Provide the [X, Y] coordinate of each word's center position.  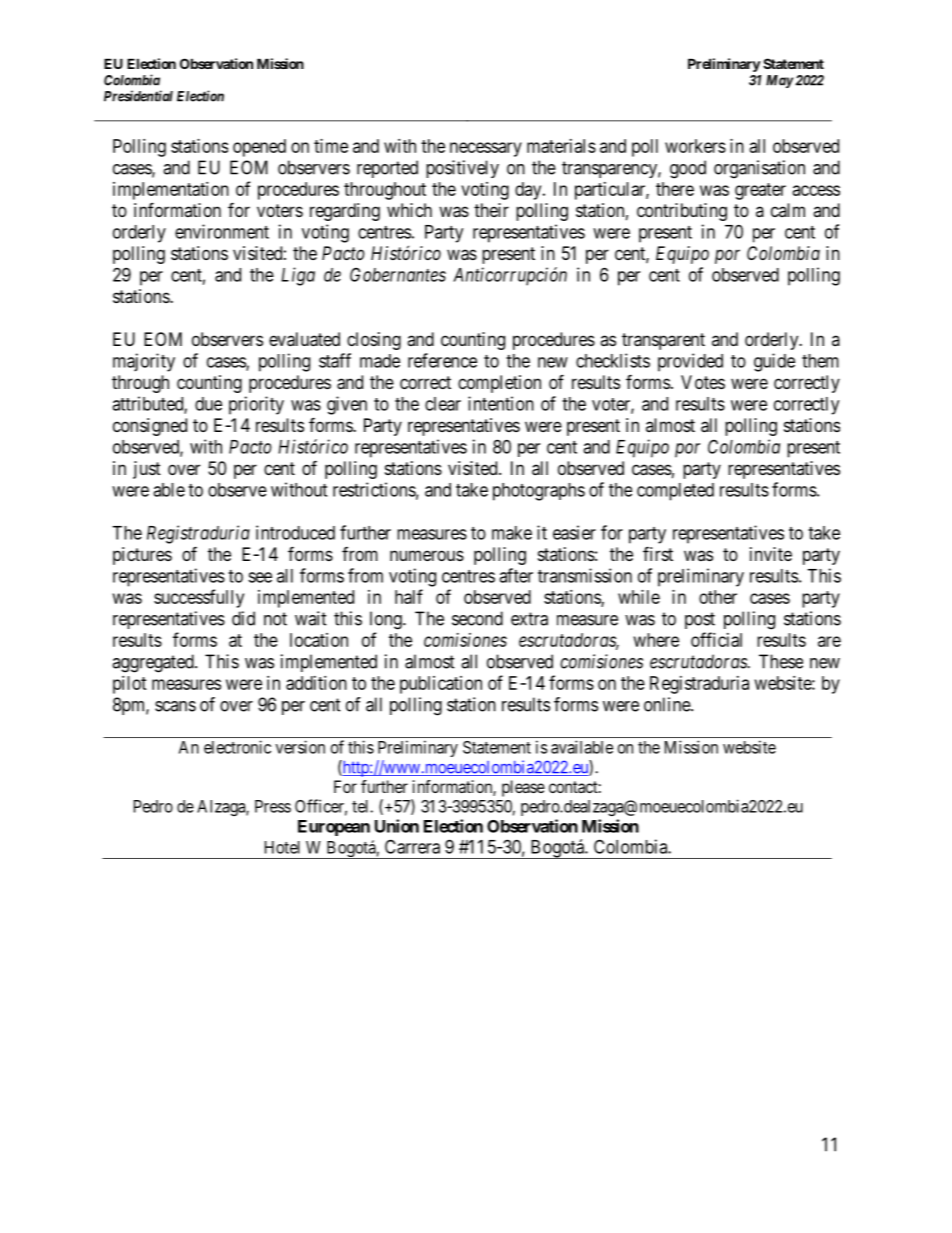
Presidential [138, 96]
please [523, 788]
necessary [486, 149]
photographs [539, 492]
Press [273, 806]
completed [675, 492]
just [147, 470]
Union [397, 826]
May [779, 81]
